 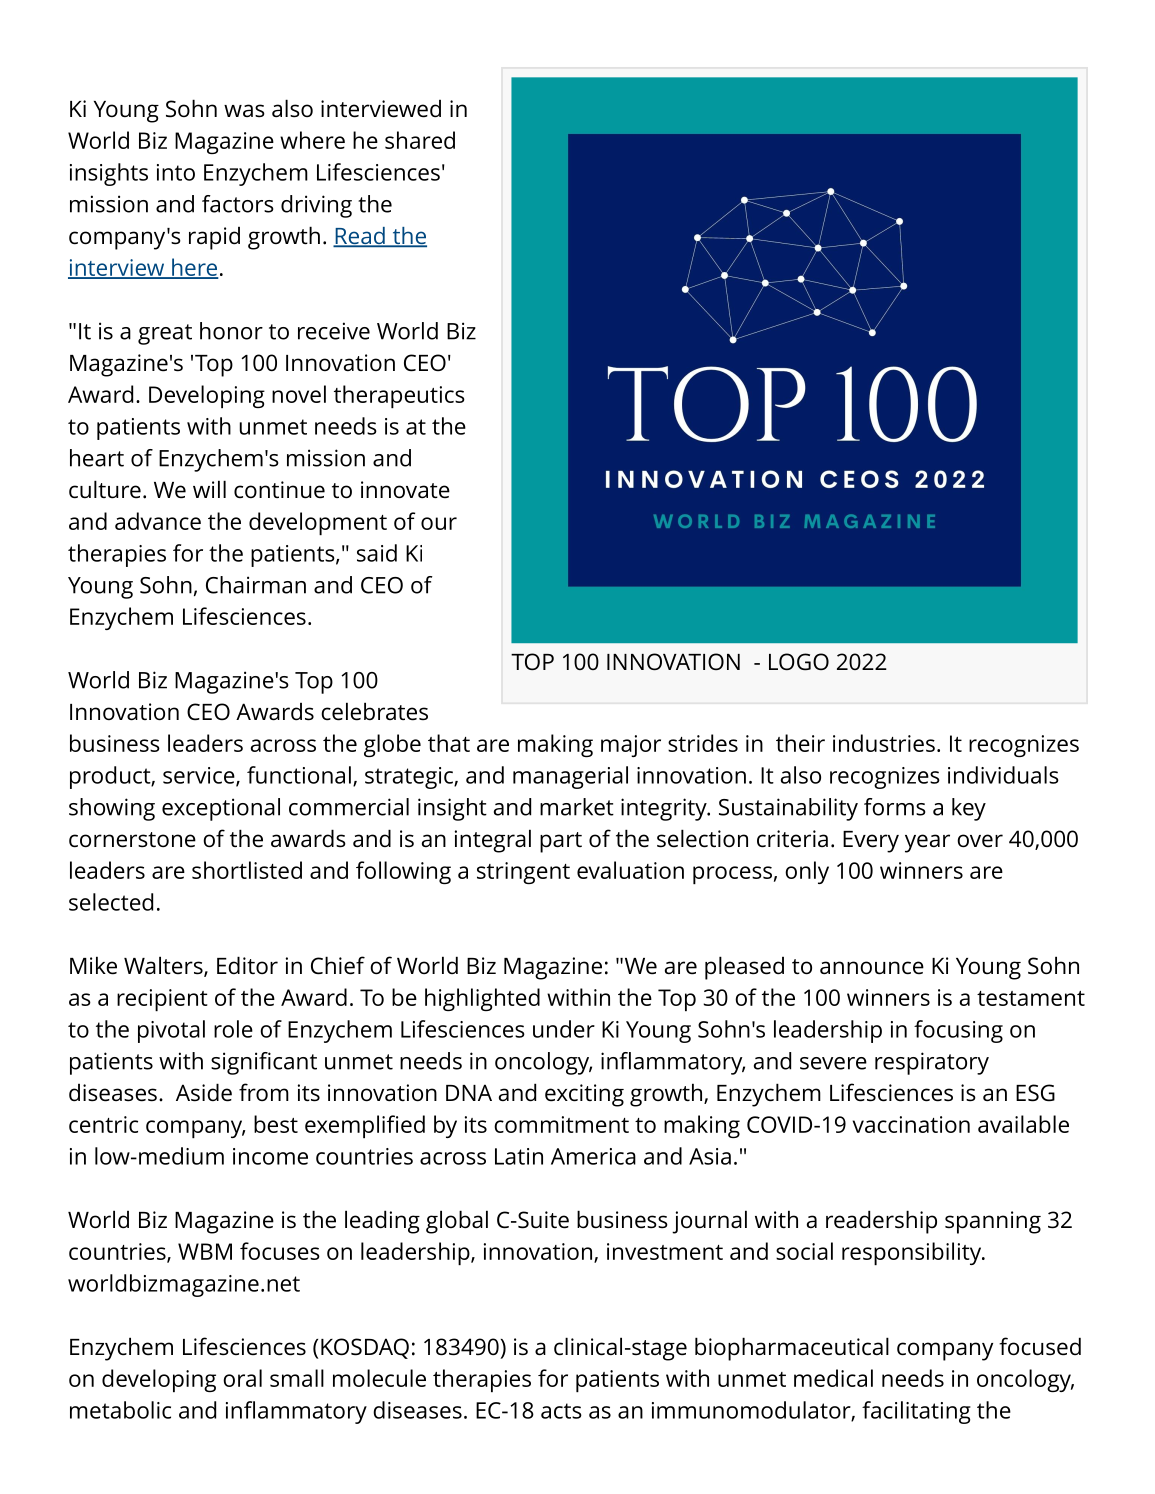 What do you see at coordinates (256, 585) in the screenshot?
I see `Chairman` at bounding box center [256, 585].
